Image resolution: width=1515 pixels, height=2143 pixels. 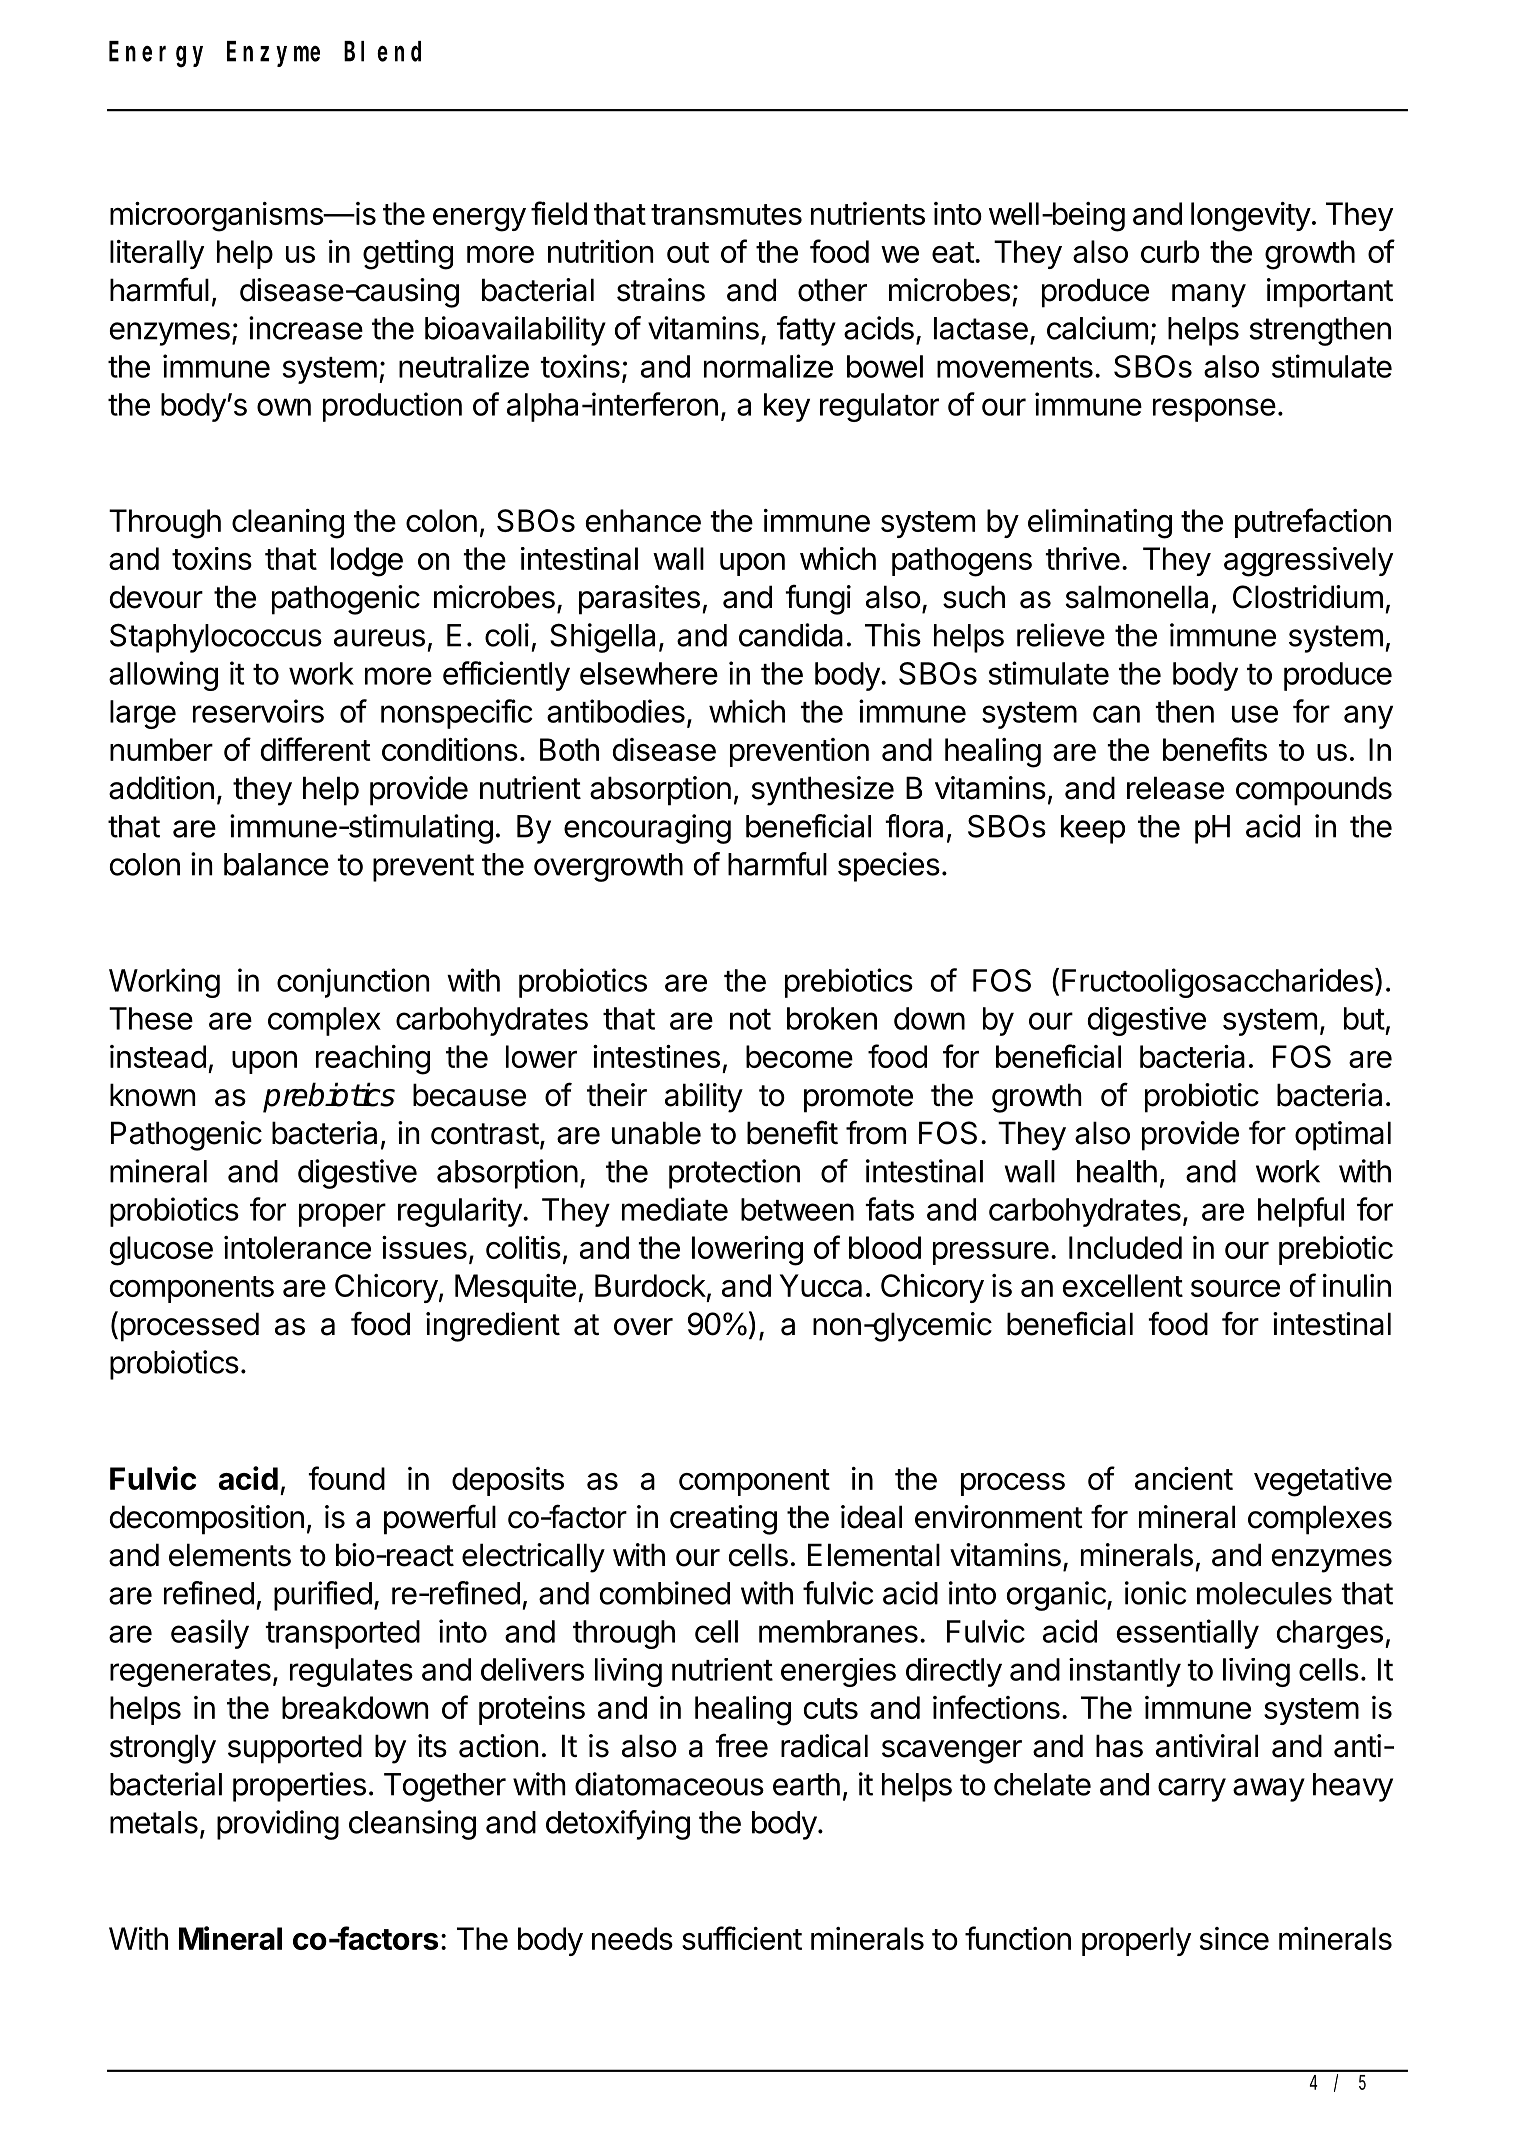 I want to click on transmutes, so click(x=726, y=214).
